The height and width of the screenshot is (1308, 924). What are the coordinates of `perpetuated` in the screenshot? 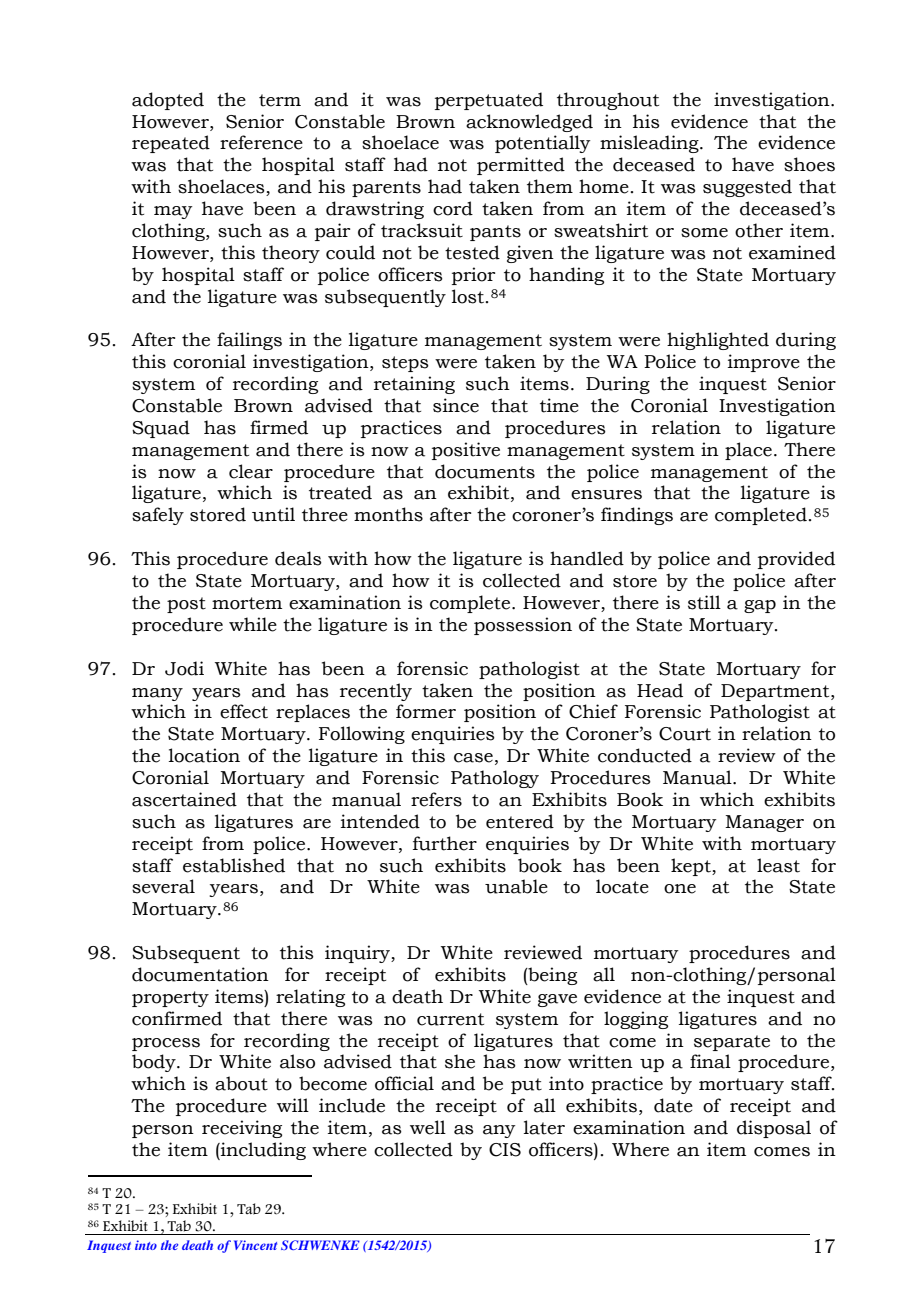 It's located at (489, 101).
